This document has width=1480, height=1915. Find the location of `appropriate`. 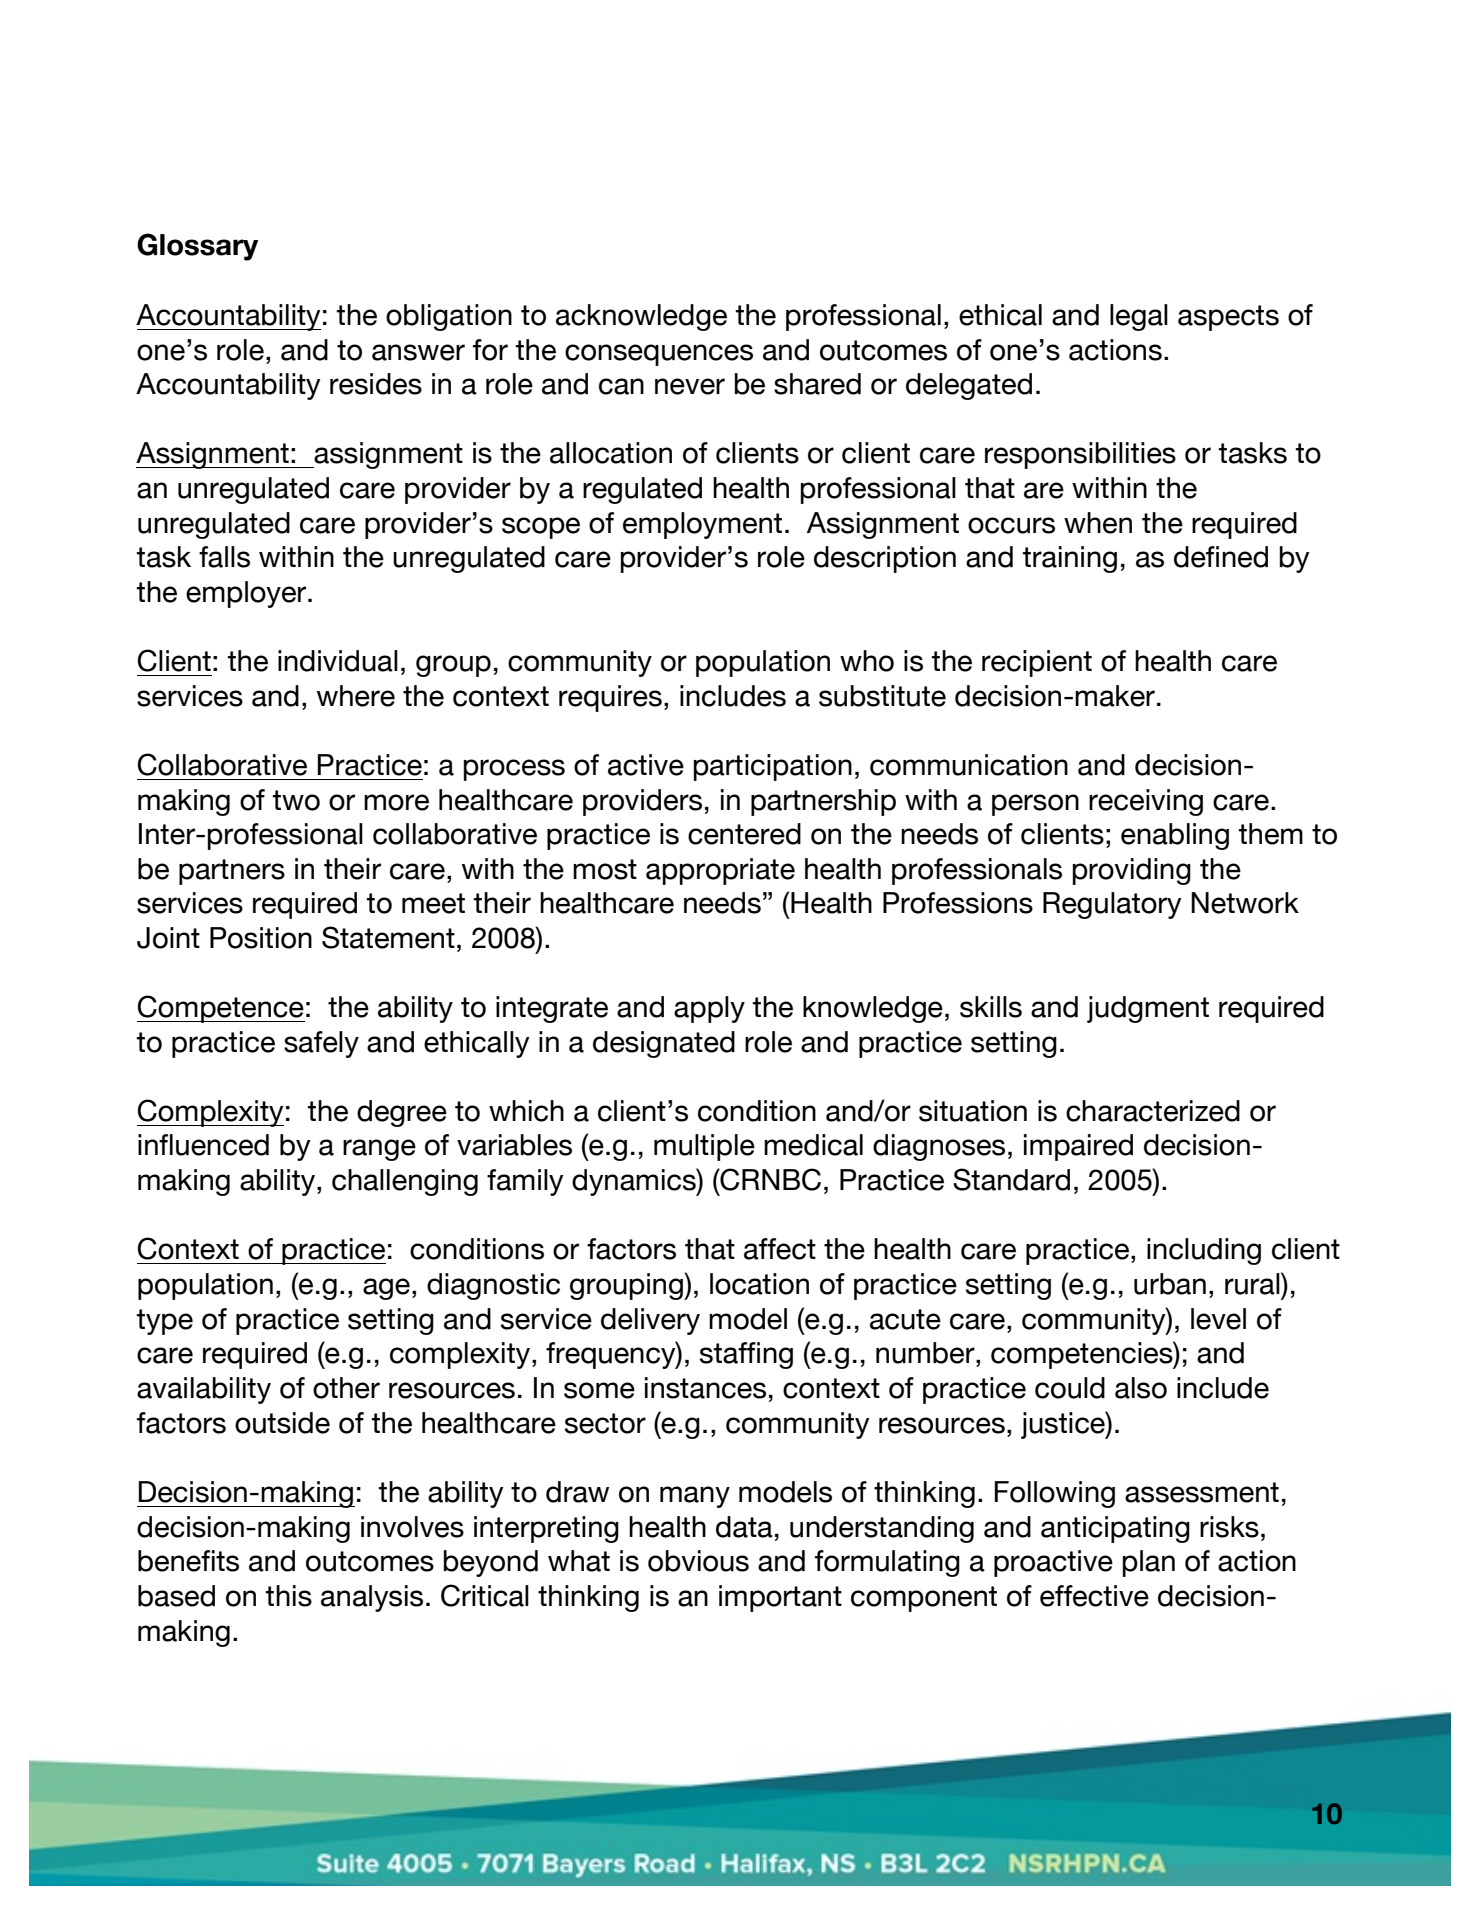

appropriate is located at coordinates (720, 871).
